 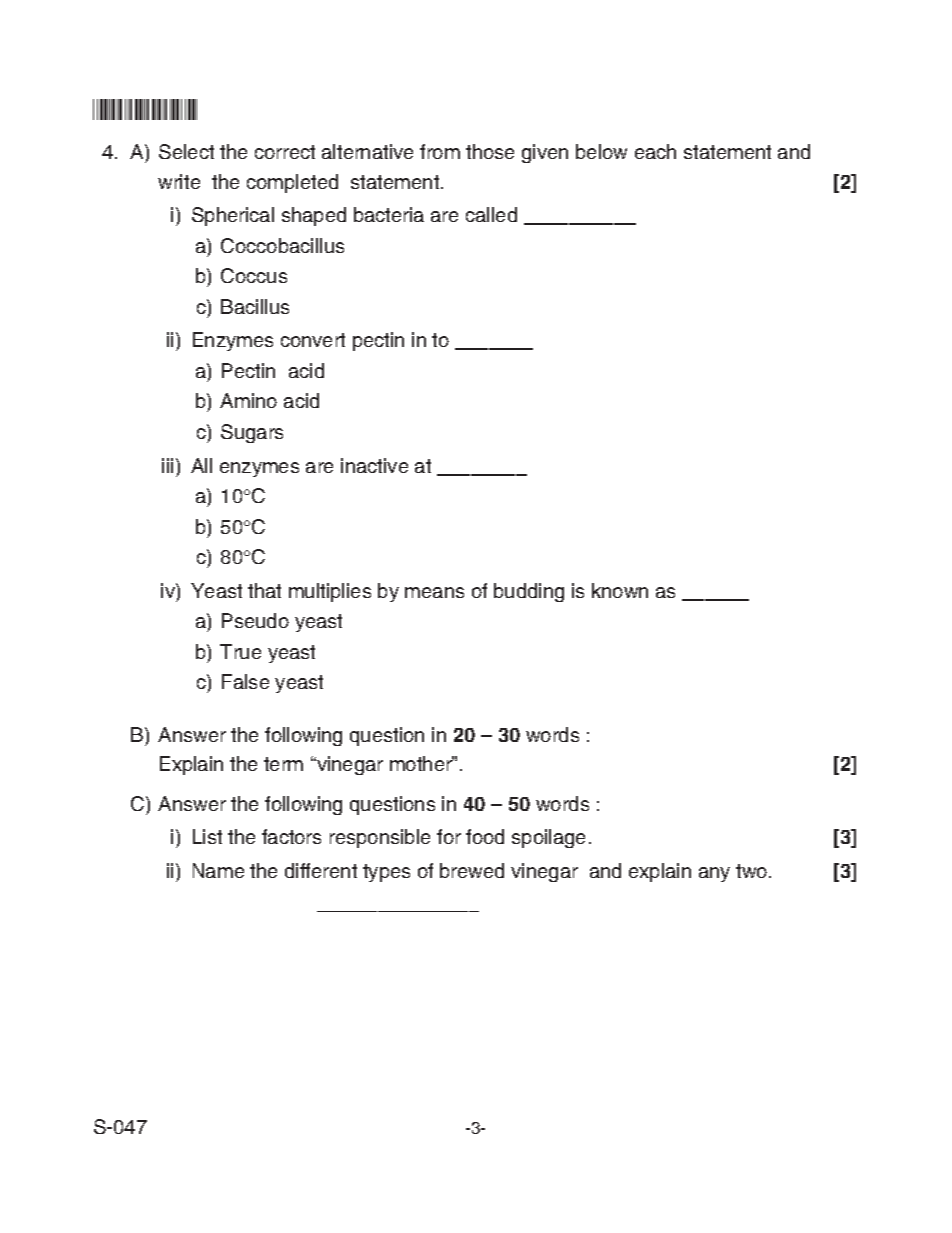 I want to click on Name, so click(x=218, y=870).
